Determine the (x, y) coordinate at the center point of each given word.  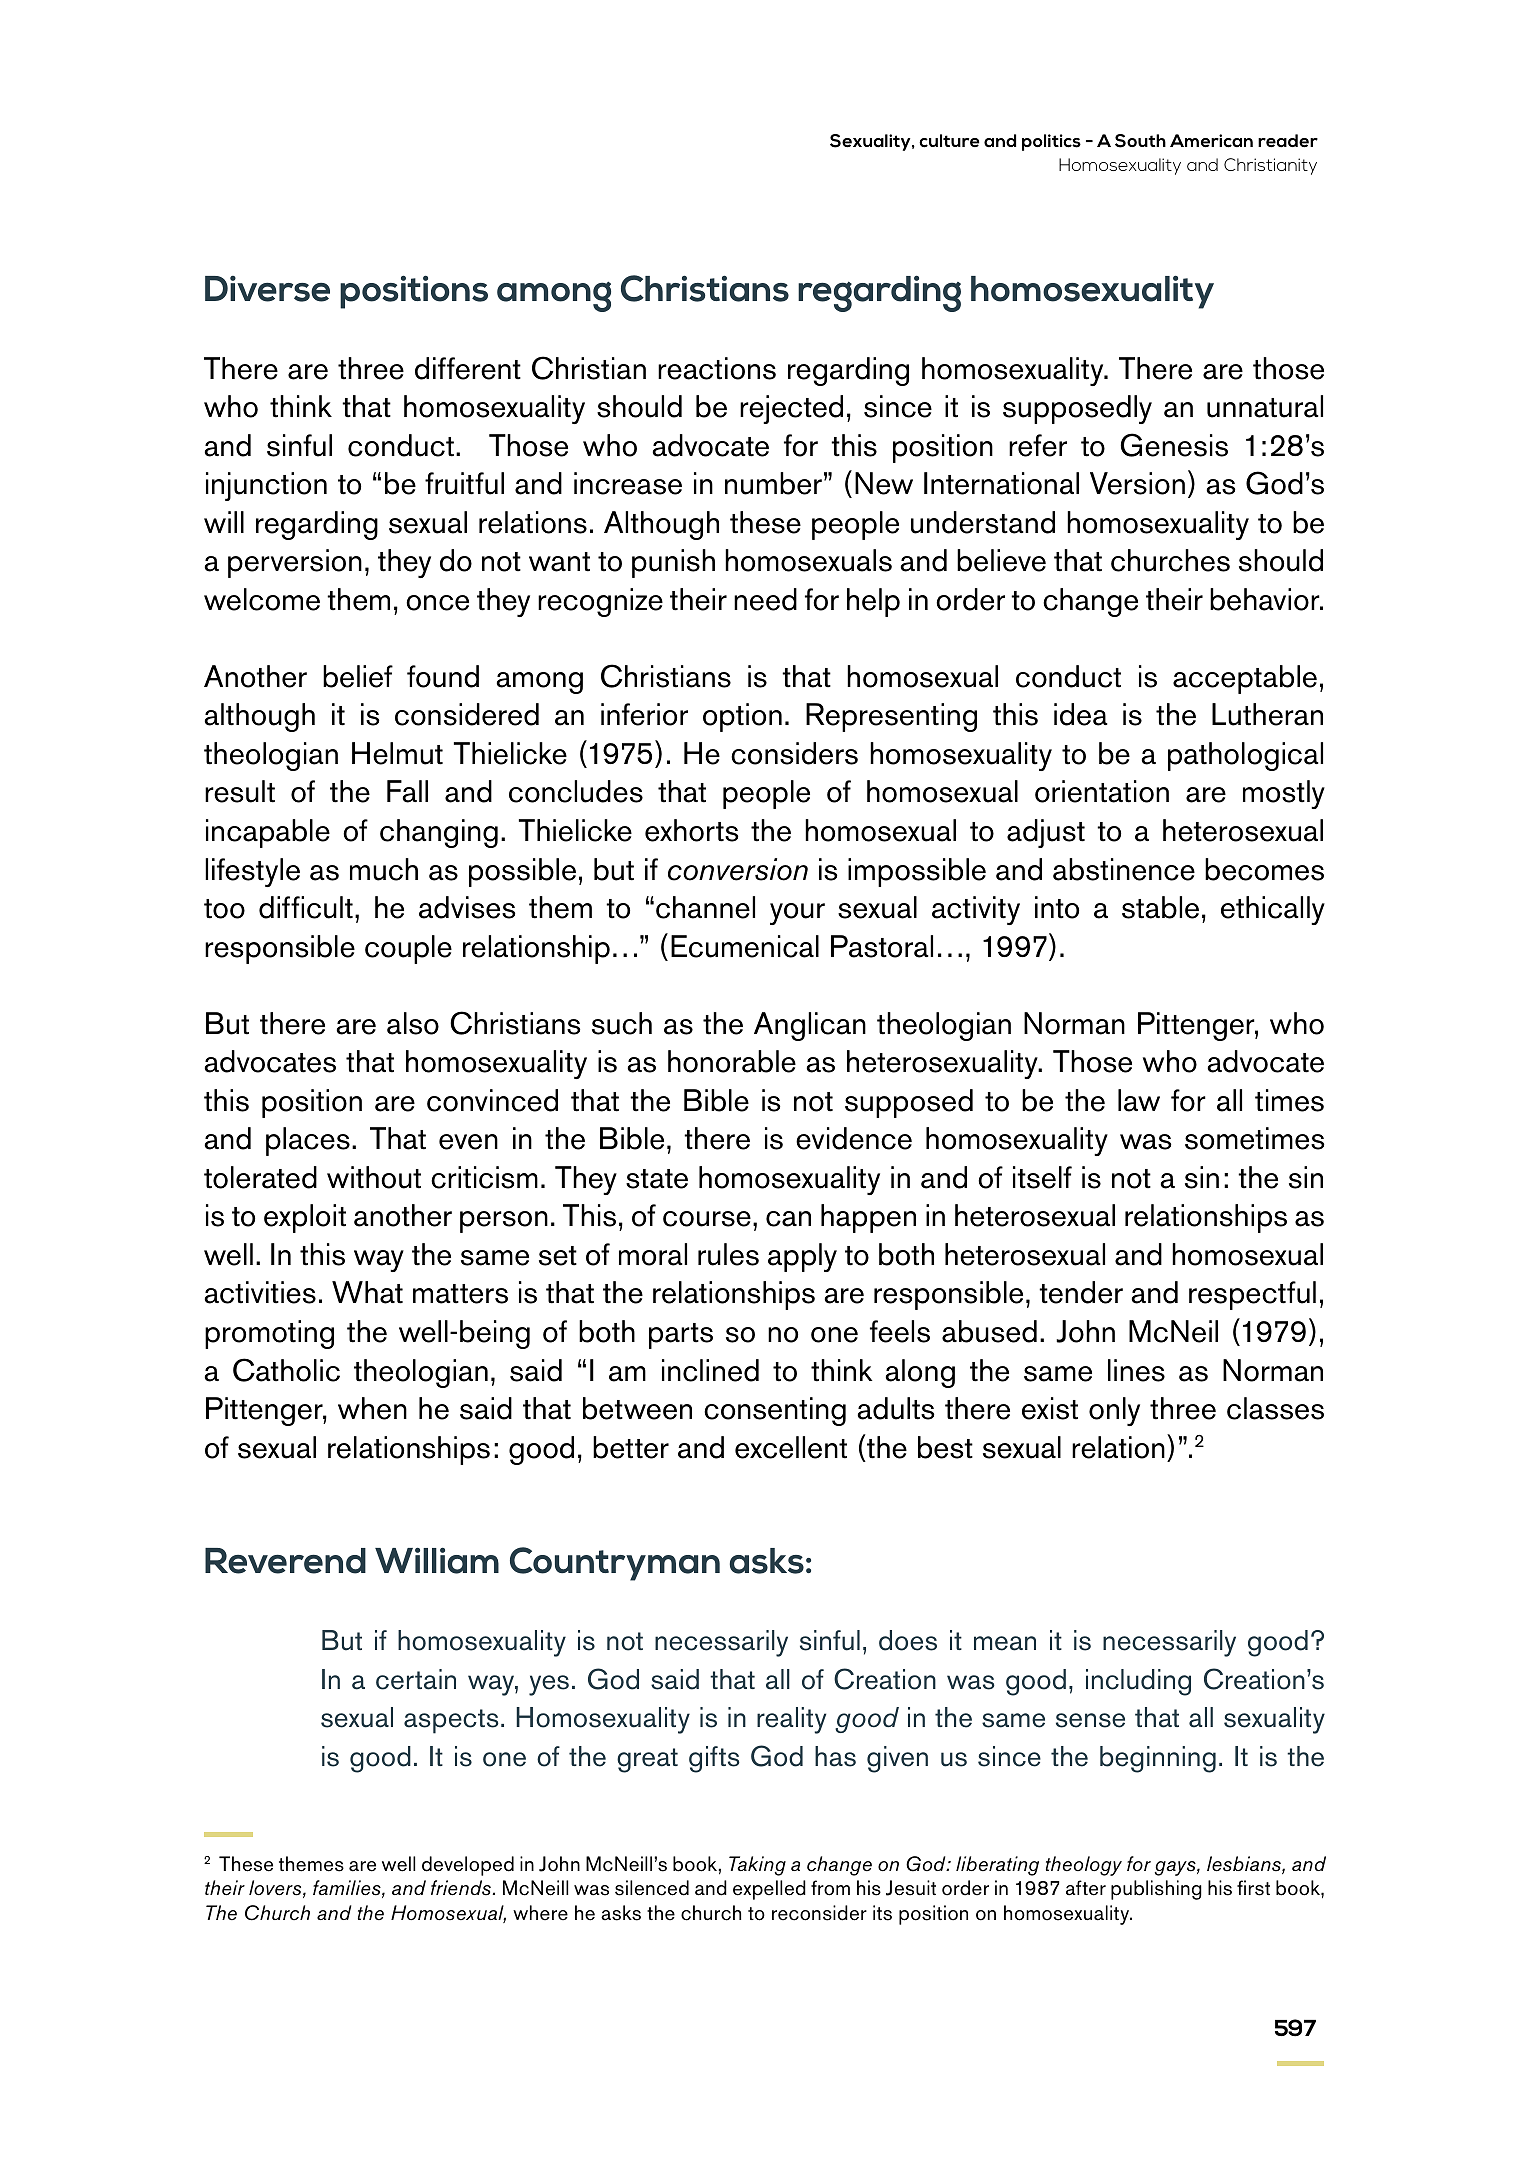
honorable (732, 1061)
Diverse (267, 289)
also (413, 1023)
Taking (757, 1866)
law (1139, 1100)
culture (949, 141)
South (1140, 141)
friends (462, 1888)
